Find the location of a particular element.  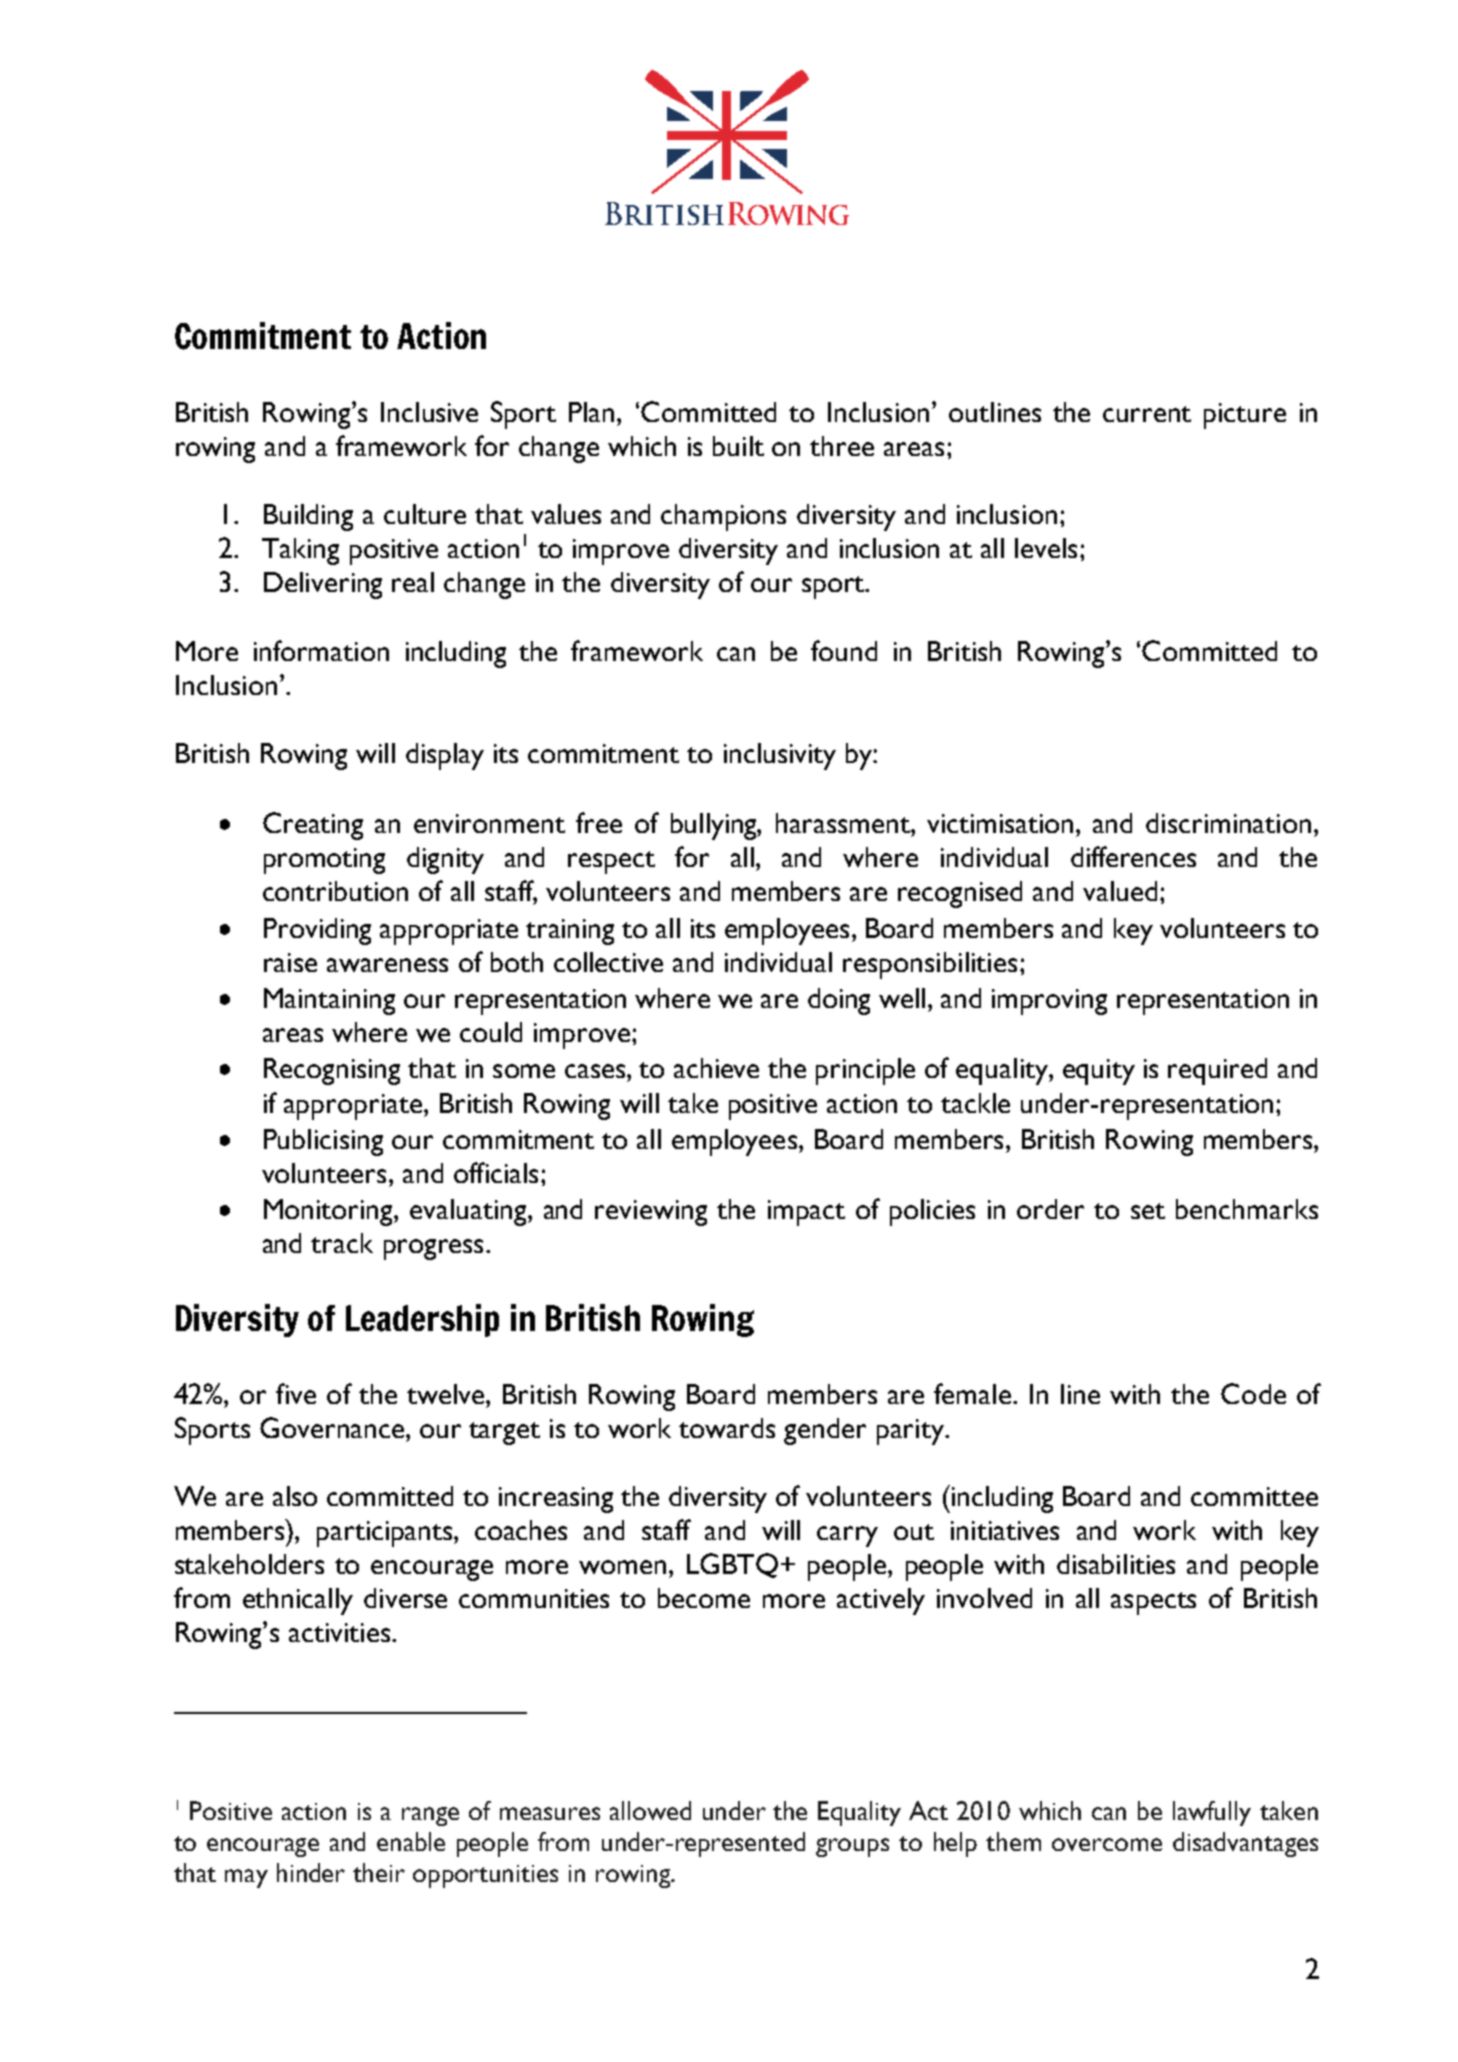

set is located at coordinates (1148, 1211).
